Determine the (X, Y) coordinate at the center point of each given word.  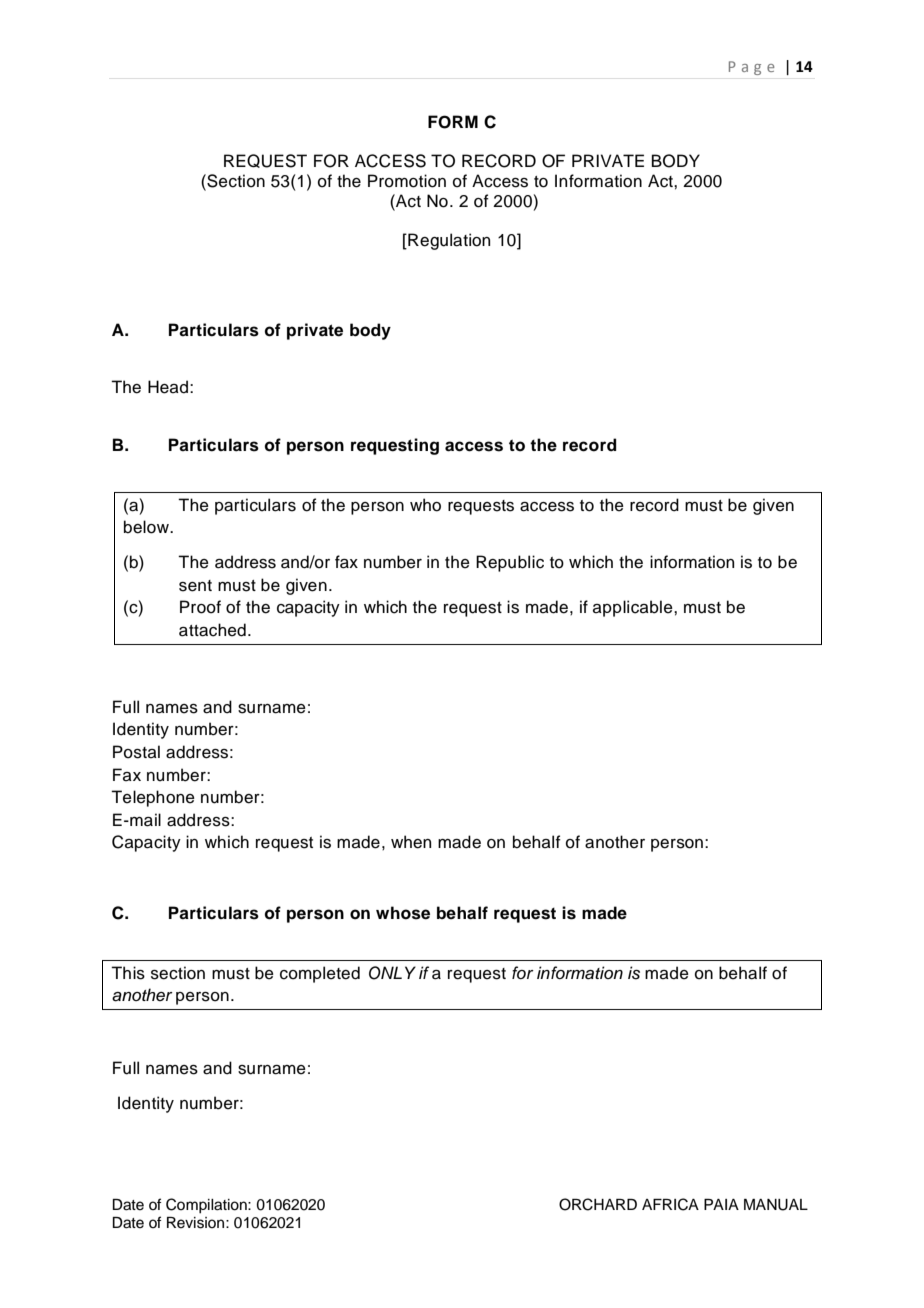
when (411, 842)
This (128, 973)
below (147, 527)
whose (403, 913)
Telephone (153, 798)
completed (320, 974)
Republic (510, 563)
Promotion (407, 181)
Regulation (448, 241)
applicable (634, 608)
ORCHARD (598, 1204)
